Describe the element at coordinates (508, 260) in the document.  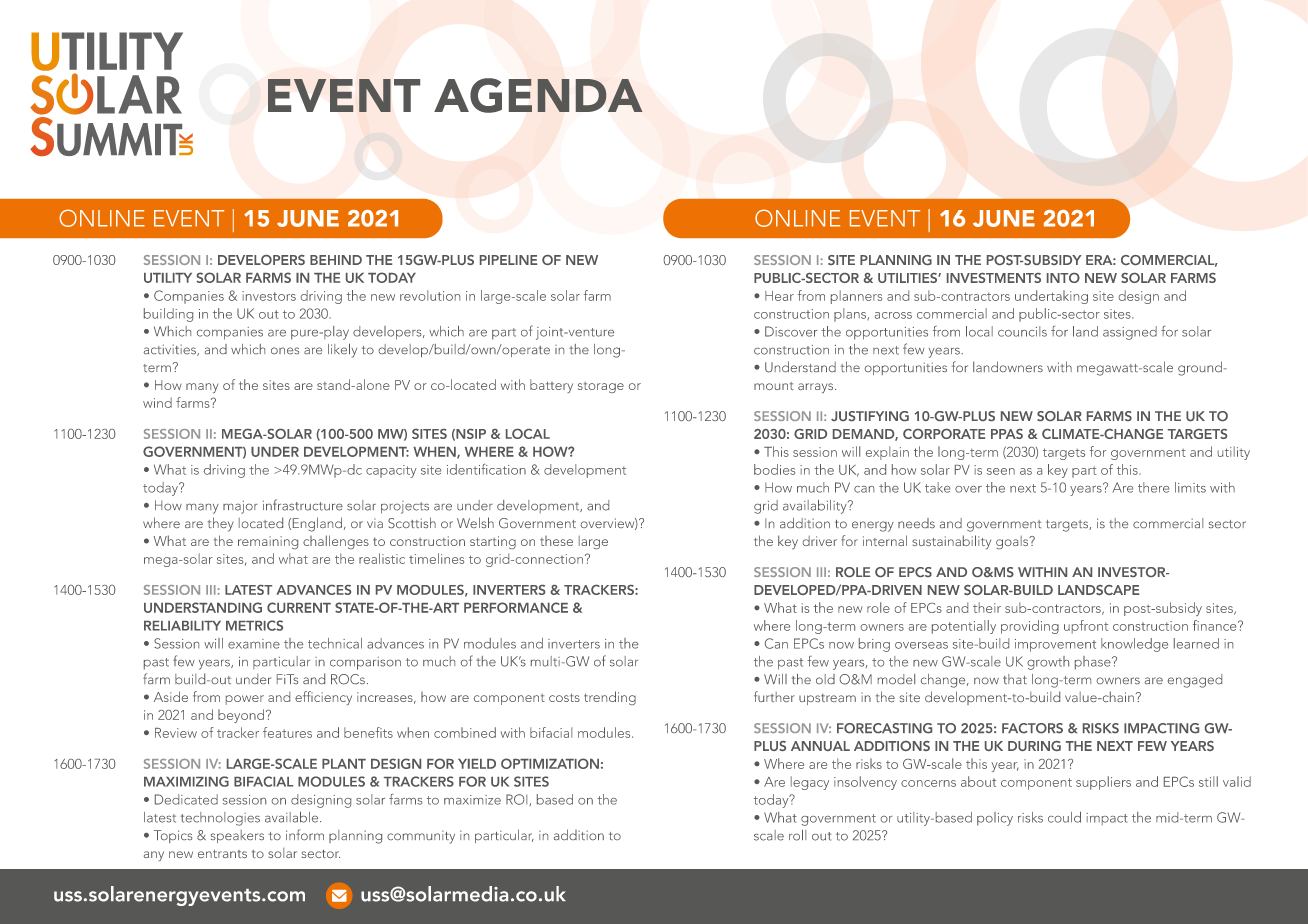
I see `PIPELINE` at that location.
